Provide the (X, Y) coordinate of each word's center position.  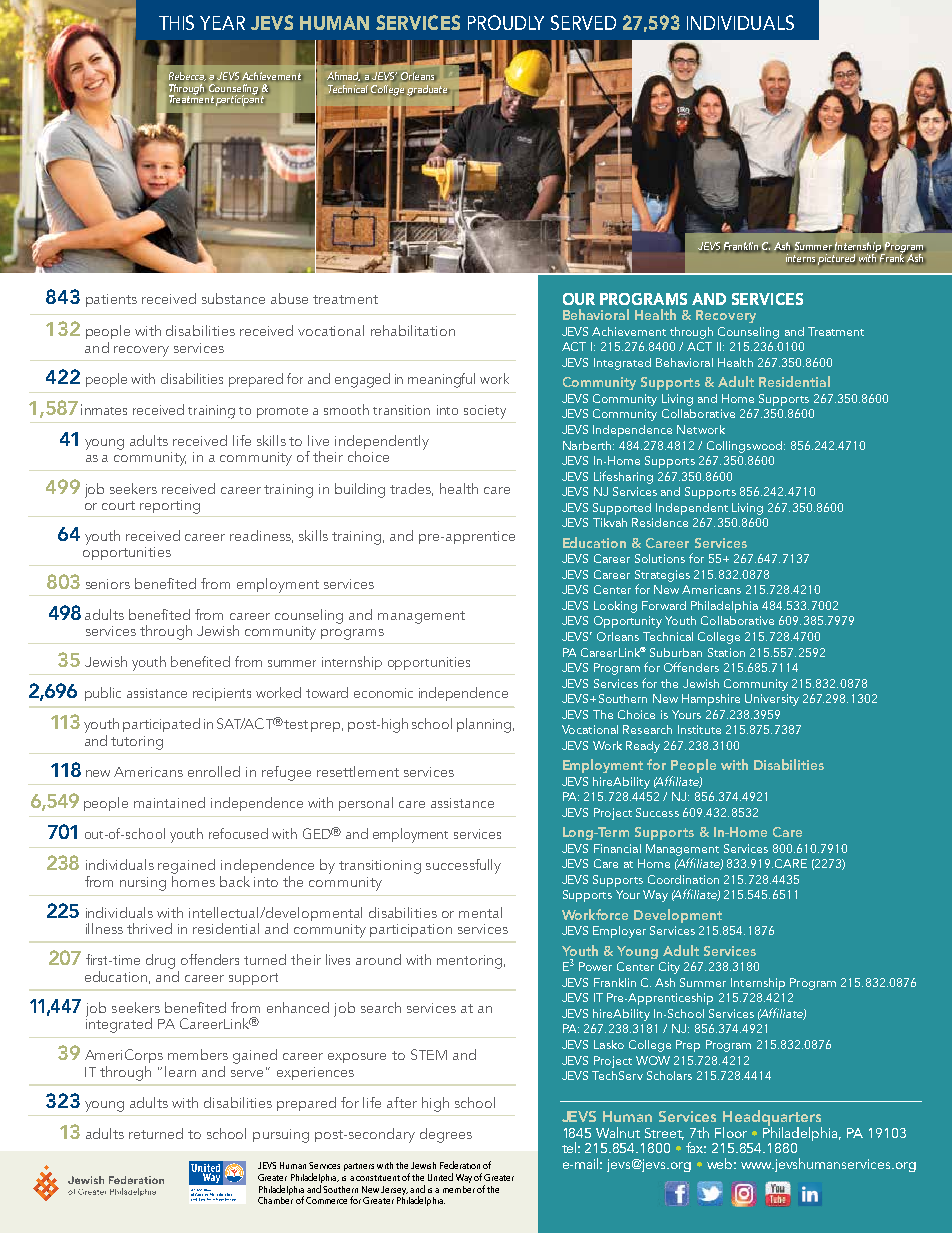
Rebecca (187, 76)
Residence (660, 522)
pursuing (281, 1136)
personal (366, 804)
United (440, 1177)
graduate (428, 91)
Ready (643, 747)
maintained (169, 802)
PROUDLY (506, 22)
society (485, 412)
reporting (170, 507)
